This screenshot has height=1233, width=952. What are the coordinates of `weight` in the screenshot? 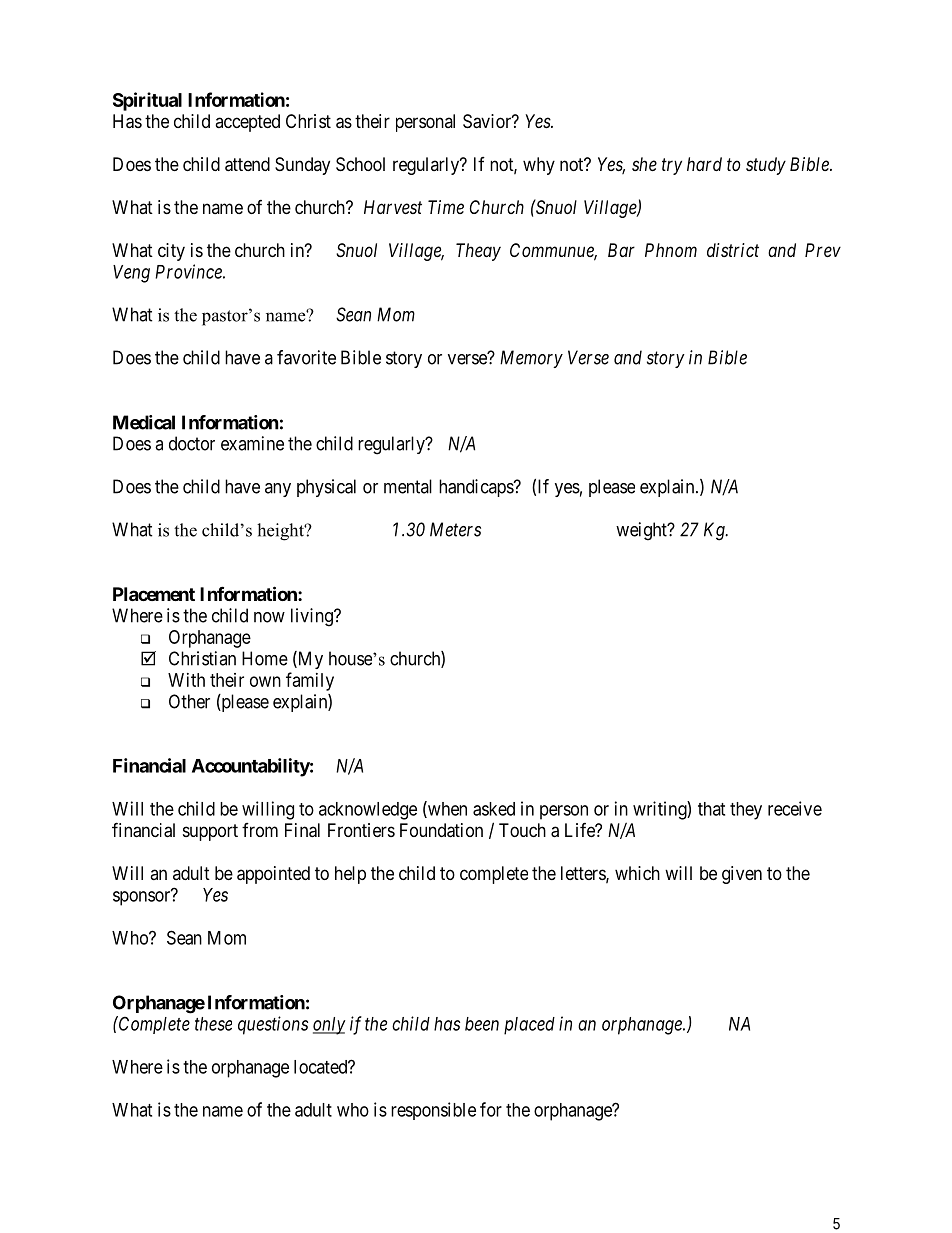 It's located at (642, 531).
